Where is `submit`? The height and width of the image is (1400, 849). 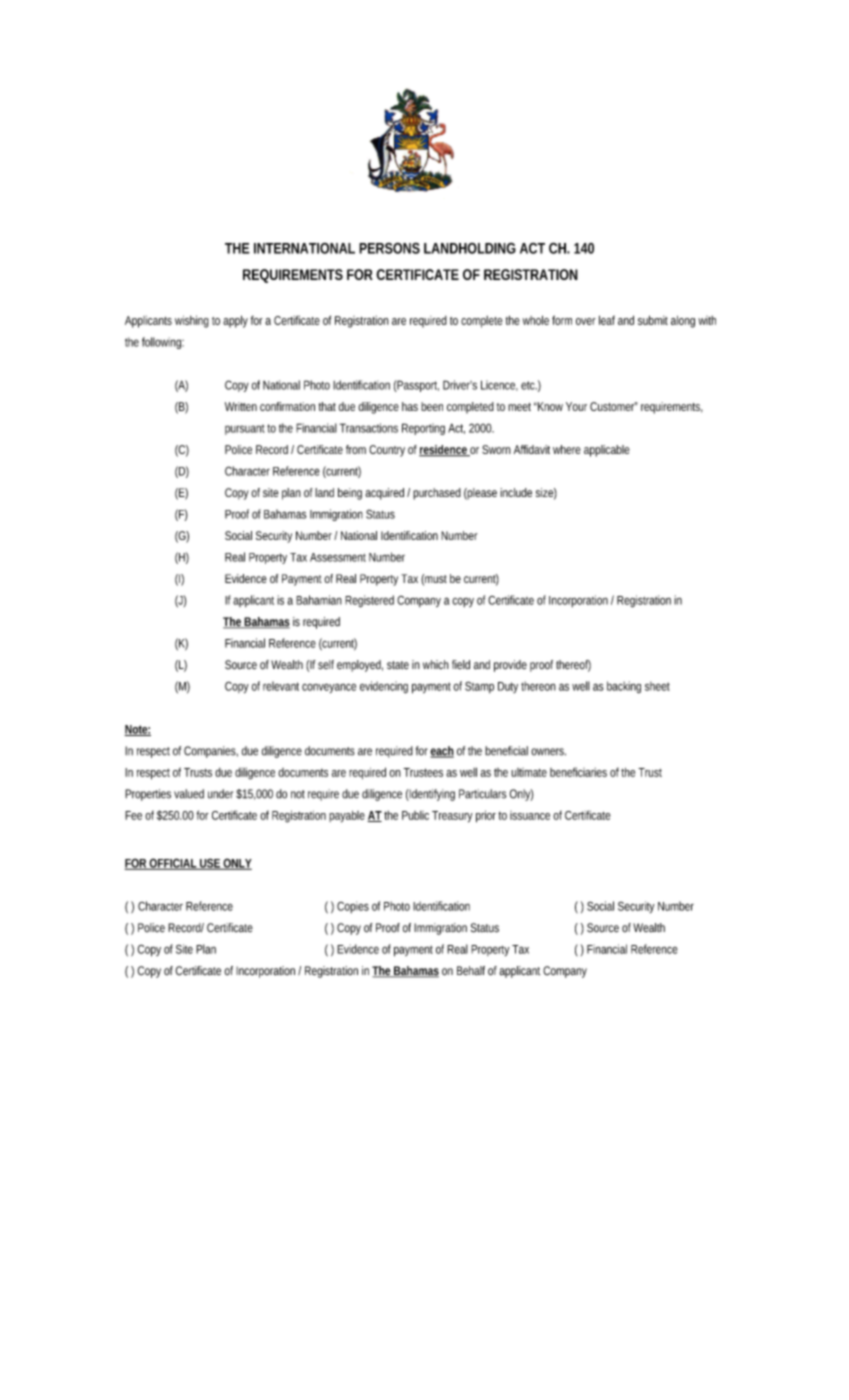 submit is located at coordinates (653, 320).
